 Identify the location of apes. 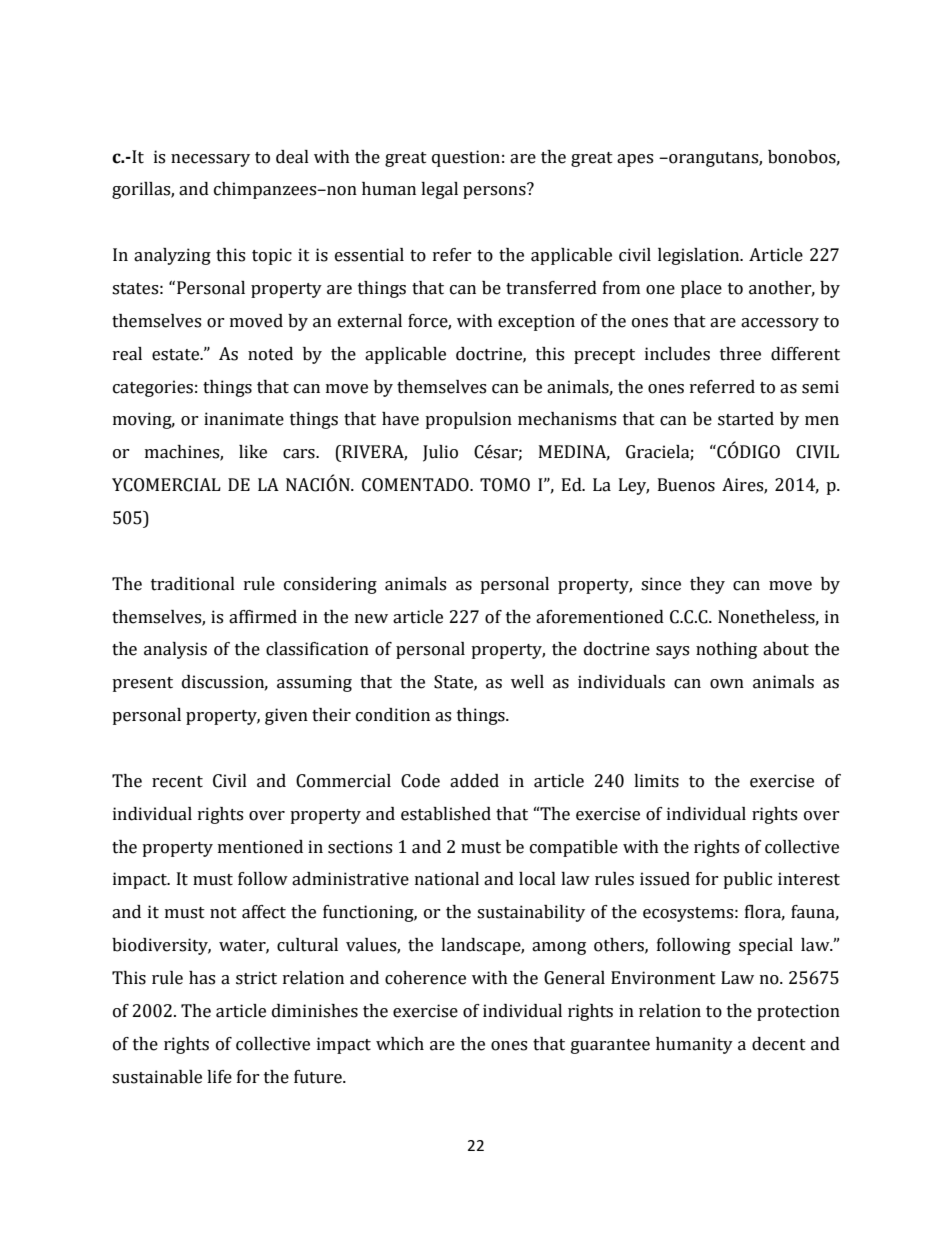
(635, 160).
